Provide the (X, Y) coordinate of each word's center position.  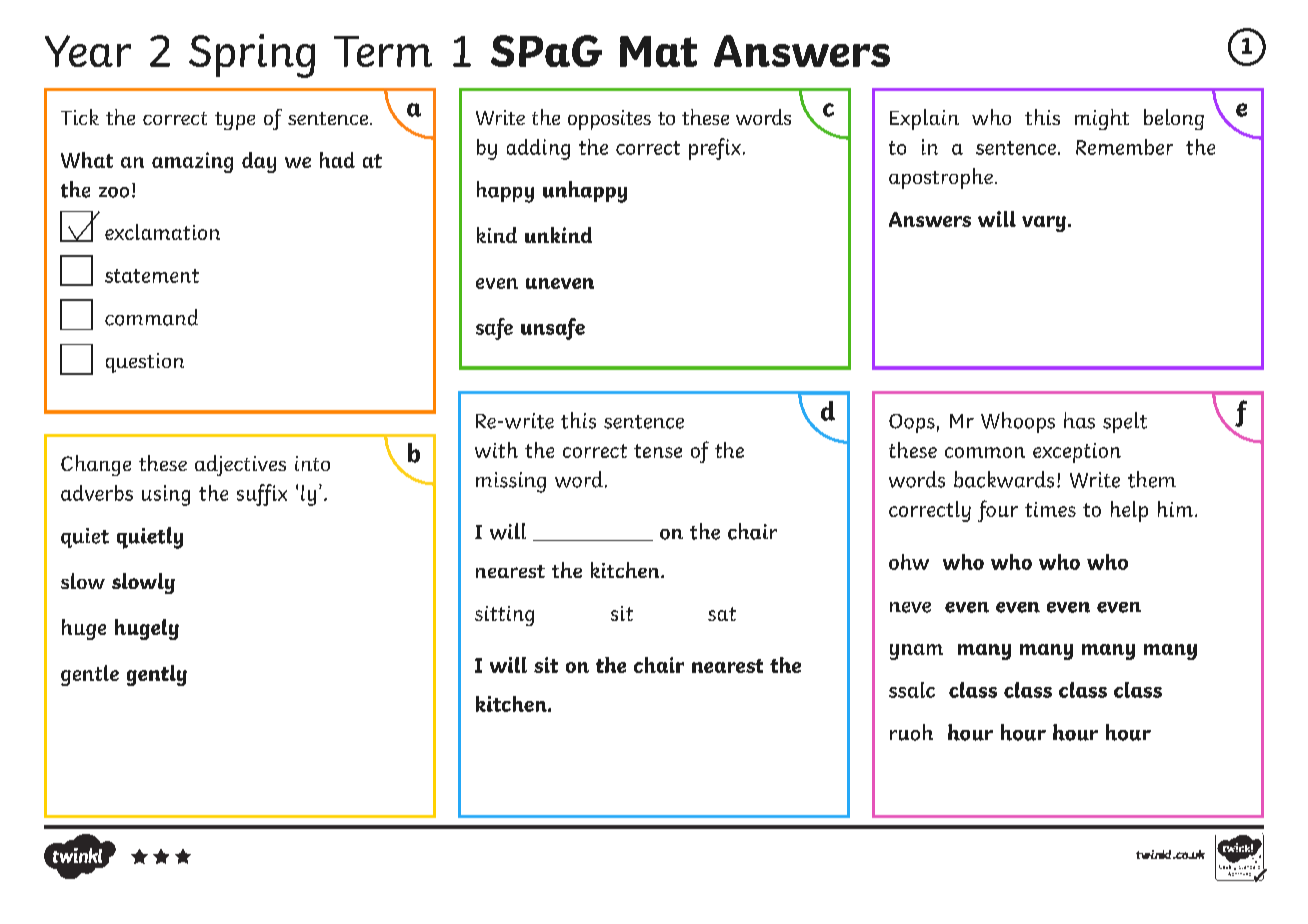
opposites (609, 120)
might (1102, 119)
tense (658, 451)
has (1079, 420)
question (145, 363)
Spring (252, 56)
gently (157, 675)
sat (722, 614)
